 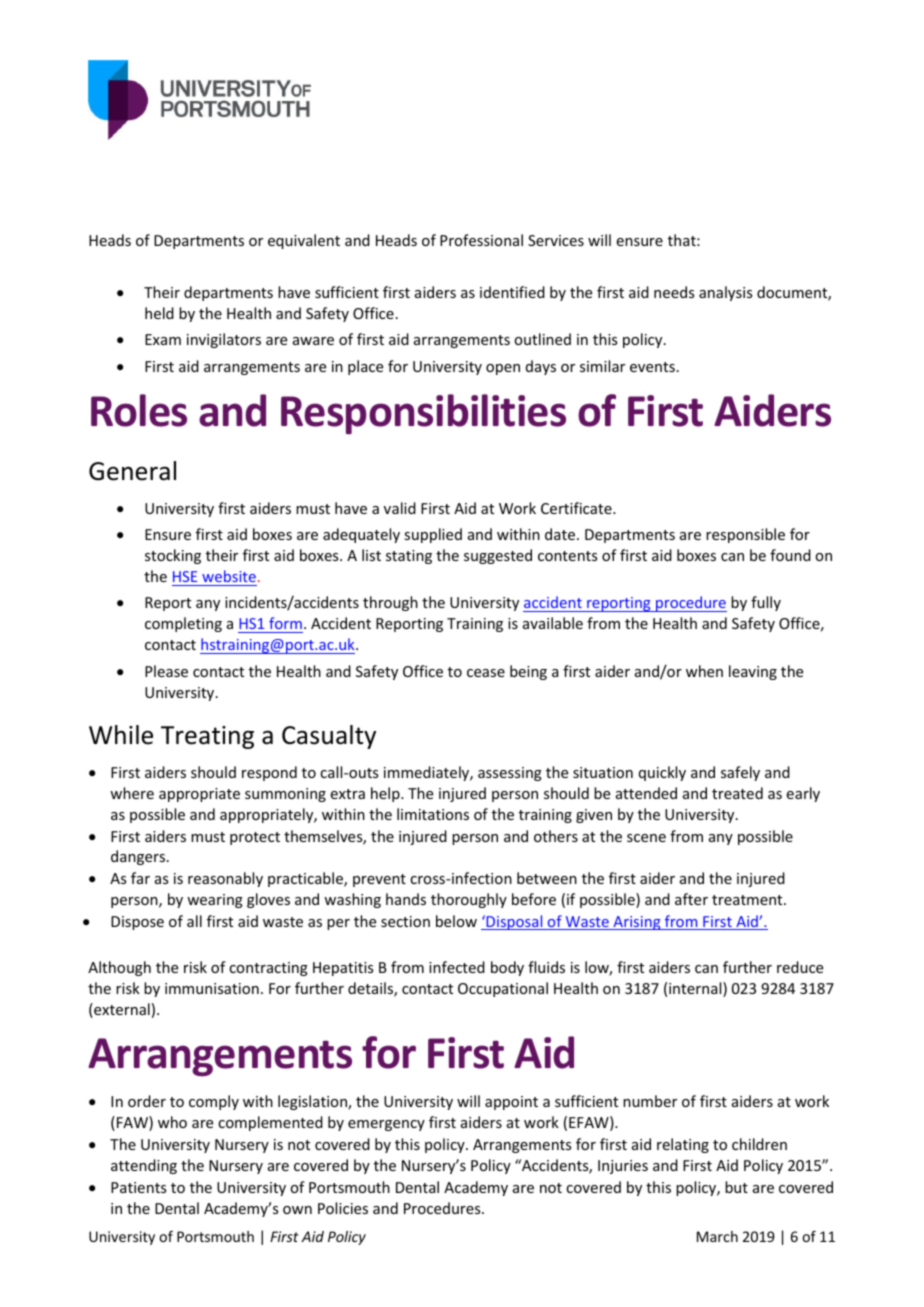 What do you see at coordinates (207, 737) in the page?
I see `Treating` at bounding box center [207, 737].
